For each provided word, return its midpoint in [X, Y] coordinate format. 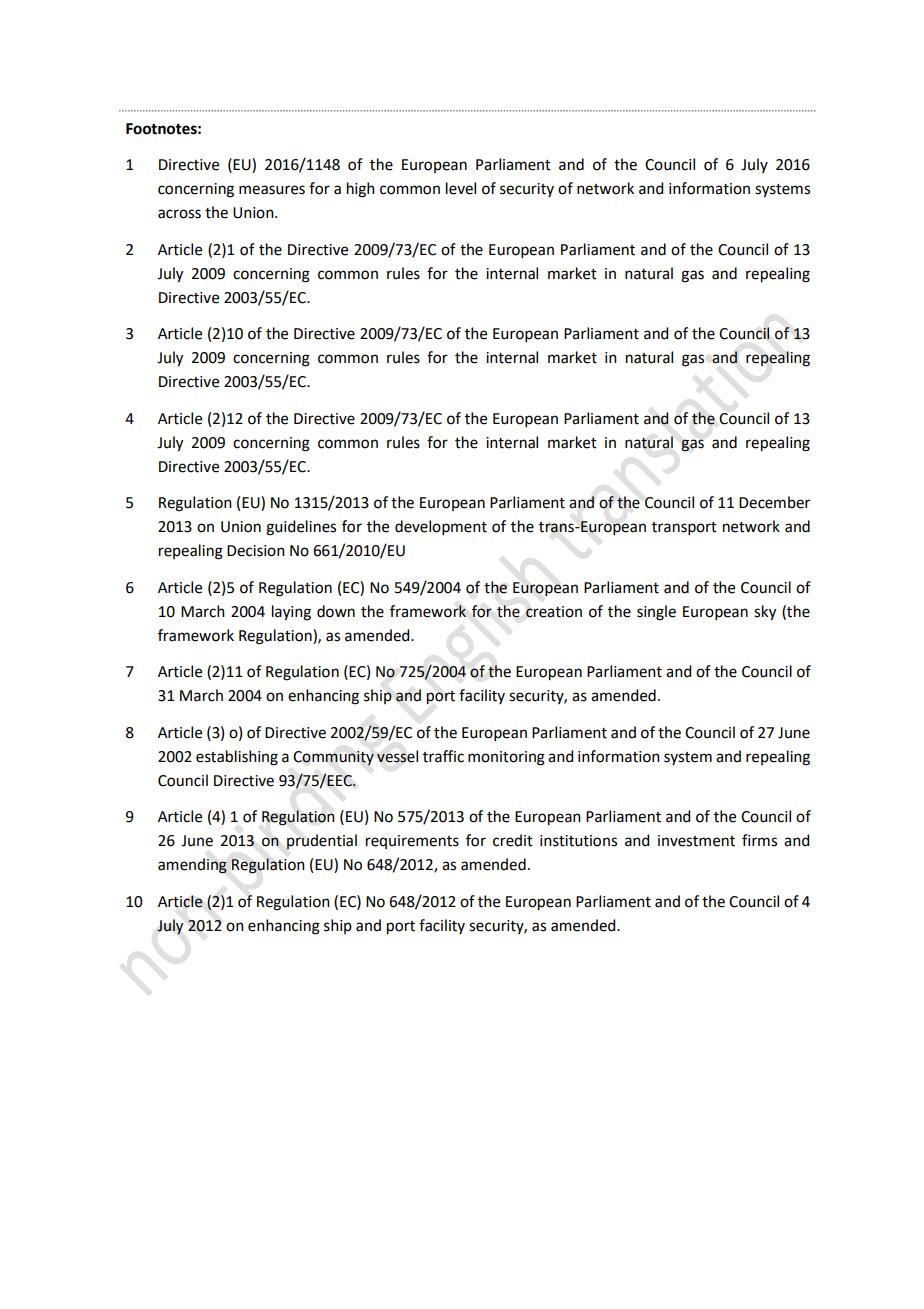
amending [192, 866]
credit [513, 840]
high [361, 190]
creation [554, 612]
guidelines [301, 528]
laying [291, 613]
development [441, 527]
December [774, 502]
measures [272, 190]
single [656, 613]
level [461, 188]
